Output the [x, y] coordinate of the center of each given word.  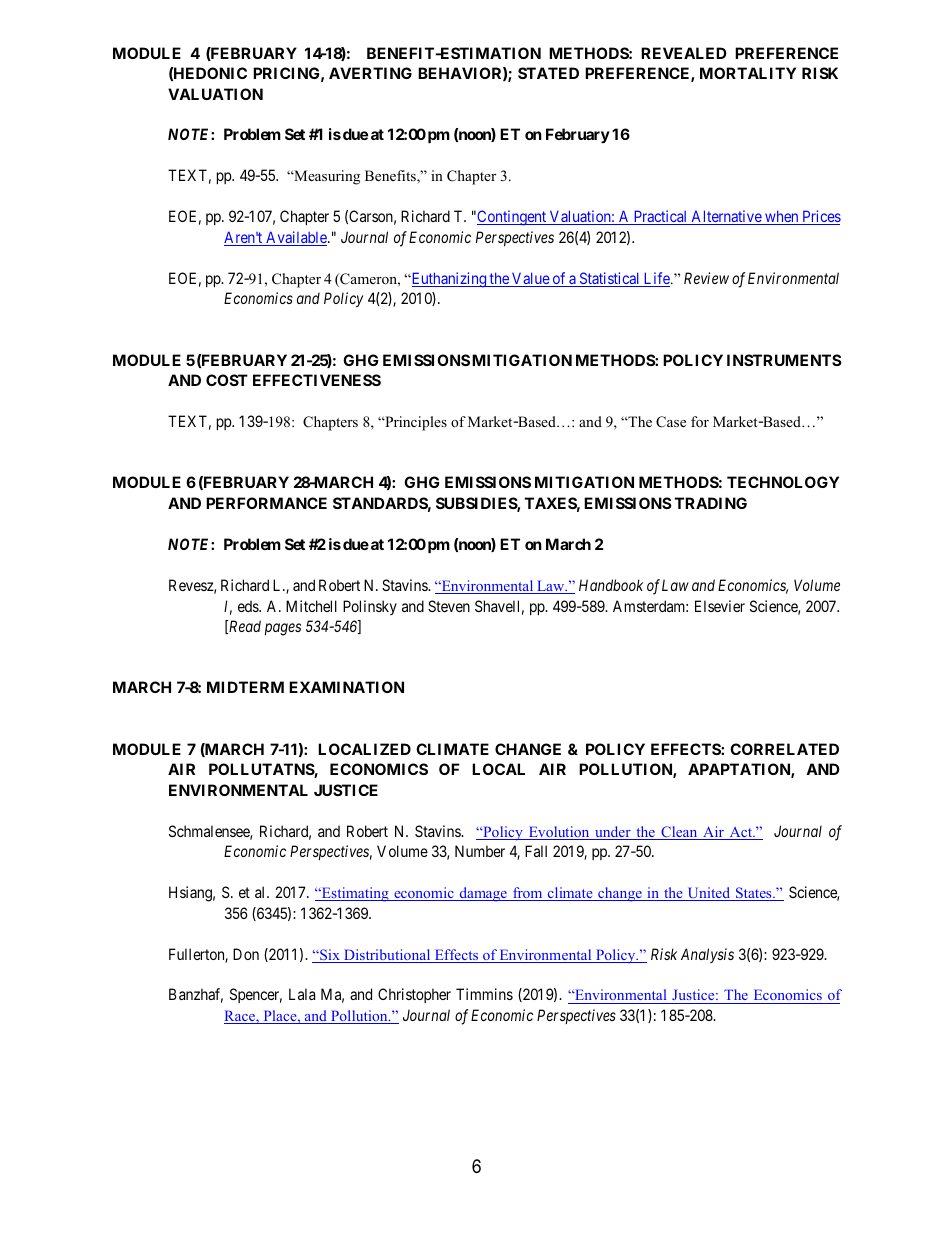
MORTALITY [748, 73]
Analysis [707, 955]
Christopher [414, 995]
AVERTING [370, 73]
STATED [548, 73]
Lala [302, 994]
